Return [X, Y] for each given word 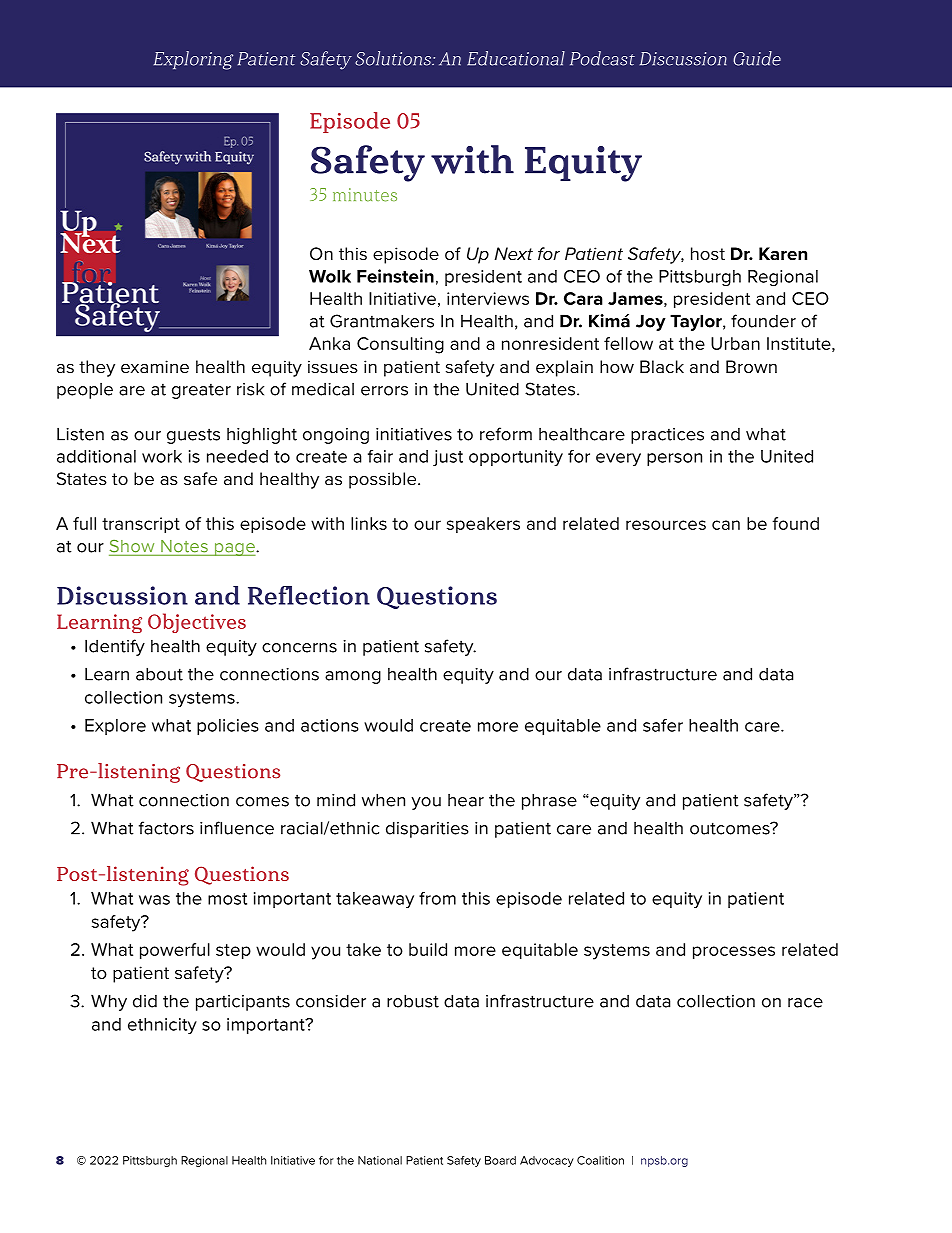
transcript [141, 525]
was [154, 900]
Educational [516, 58]
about [159, 674]
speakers [483, 525]
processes [734, 952]
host [708, 253]
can [726, 525]
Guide [757, 58]
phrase [549, 801]
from [437, 898]
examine [155, 366]
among [353, 677]
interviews [488, 298]
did [145, 1001]
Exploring [193, 60]
